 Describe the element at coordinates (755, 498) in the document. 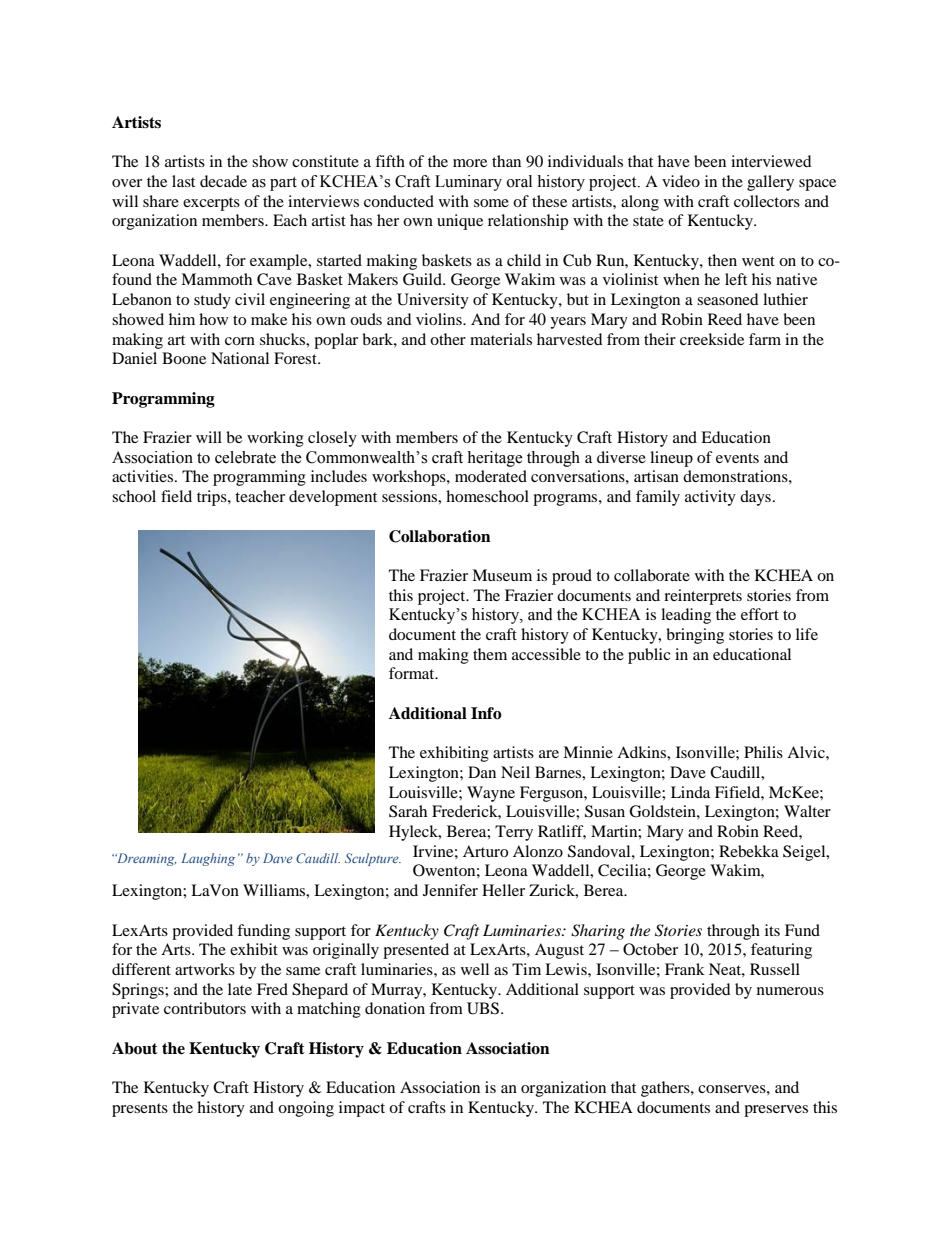

I see `days` at that location.
